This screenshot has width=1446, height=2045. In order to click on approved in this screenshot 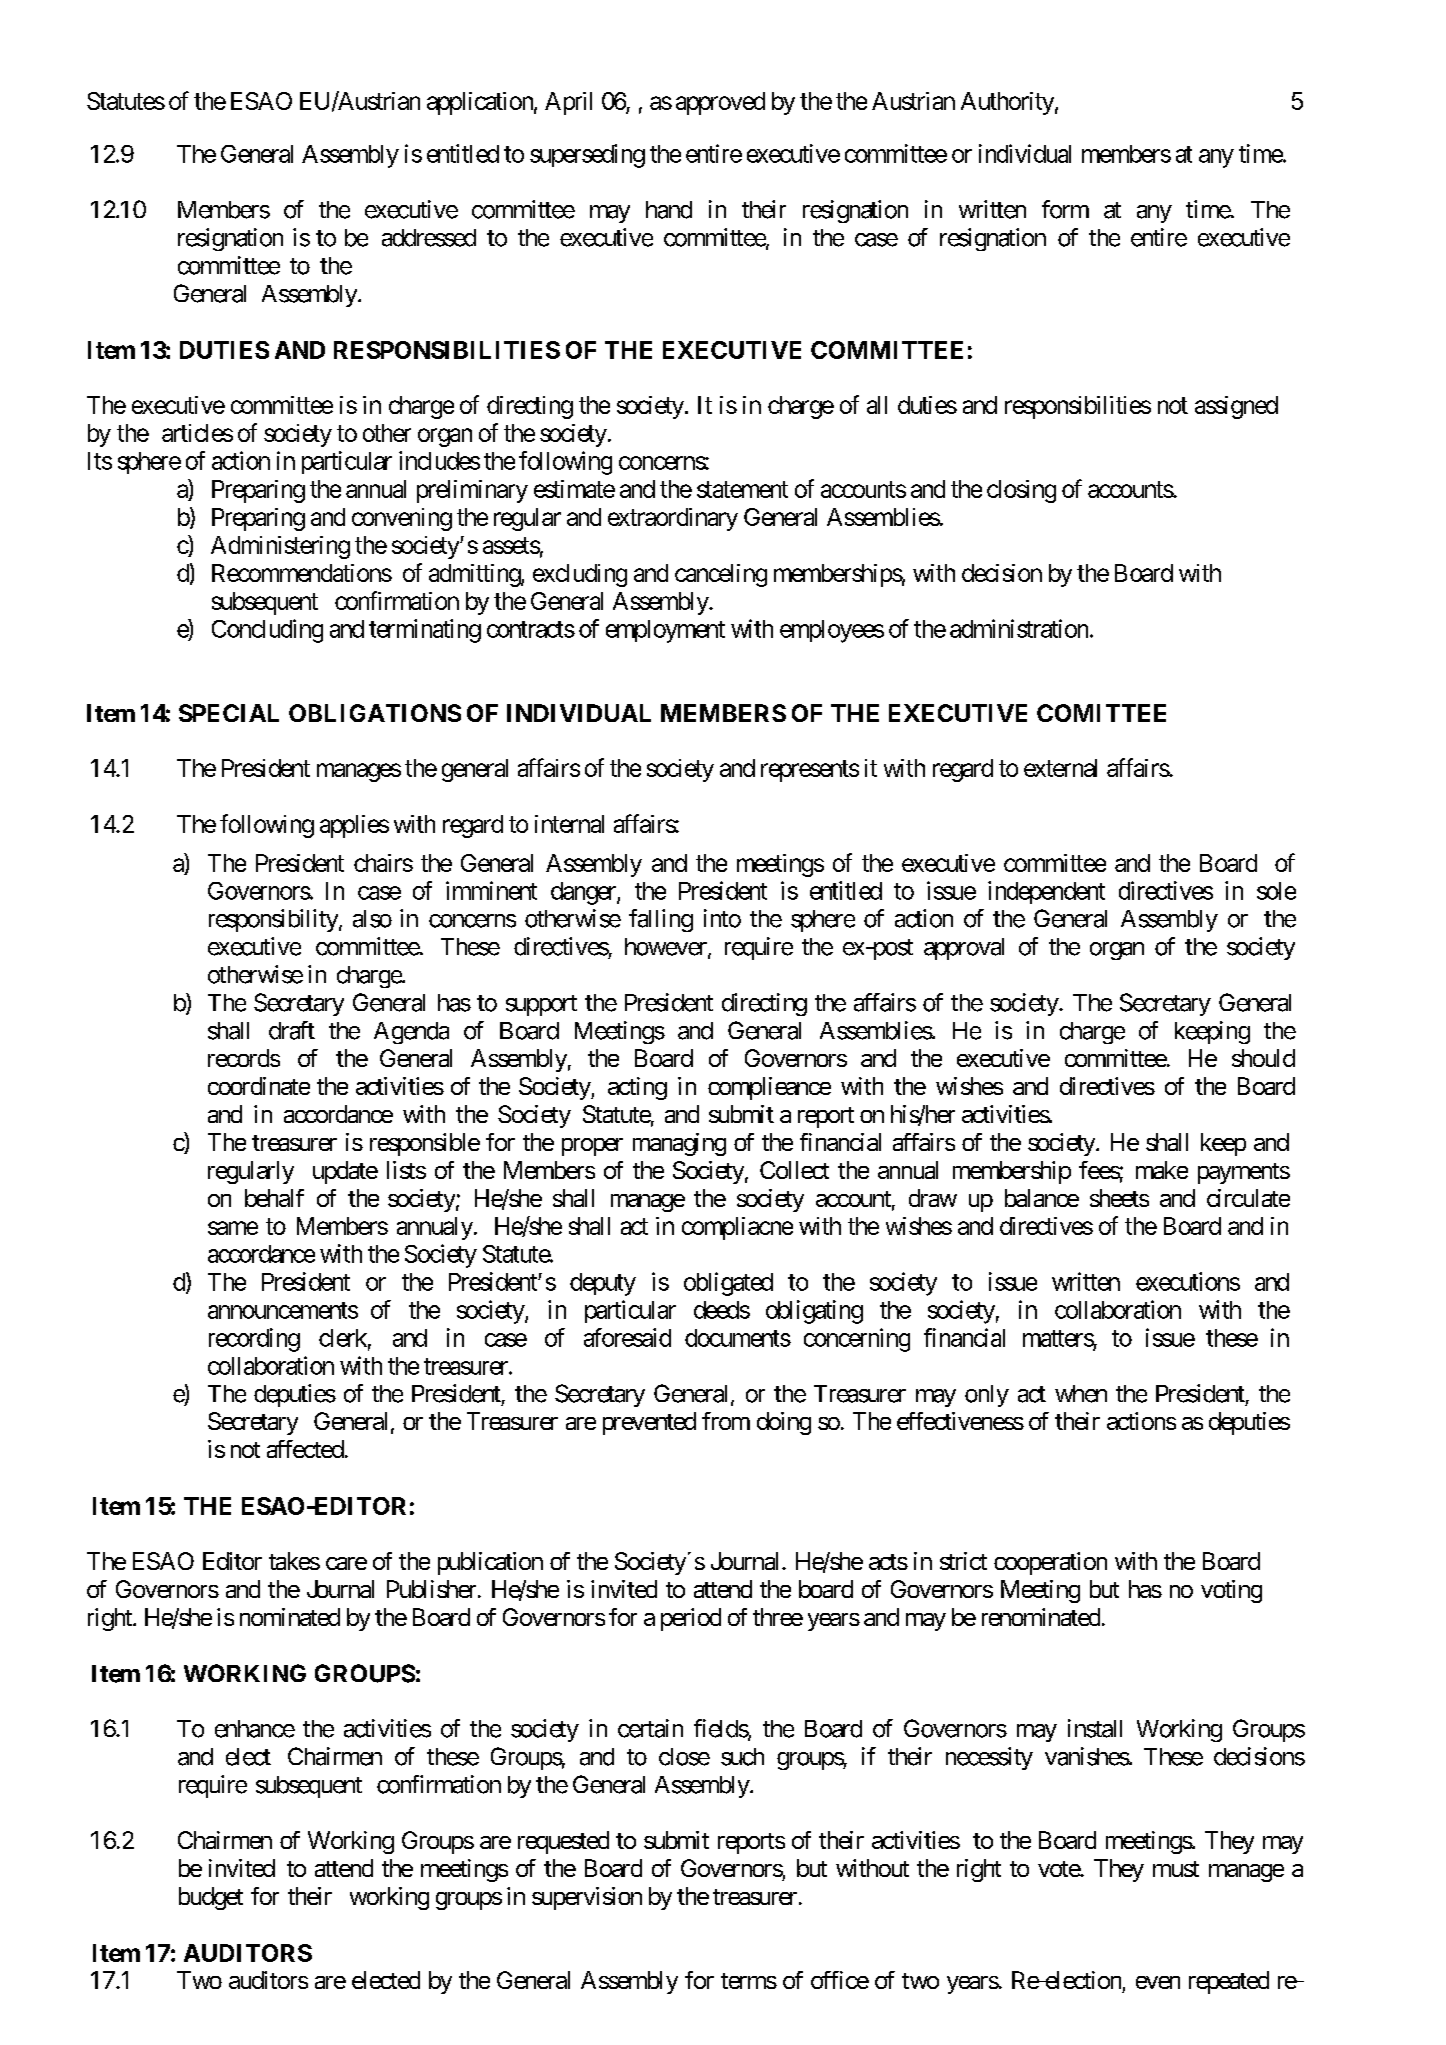, I will do `click(720, 103)`.
